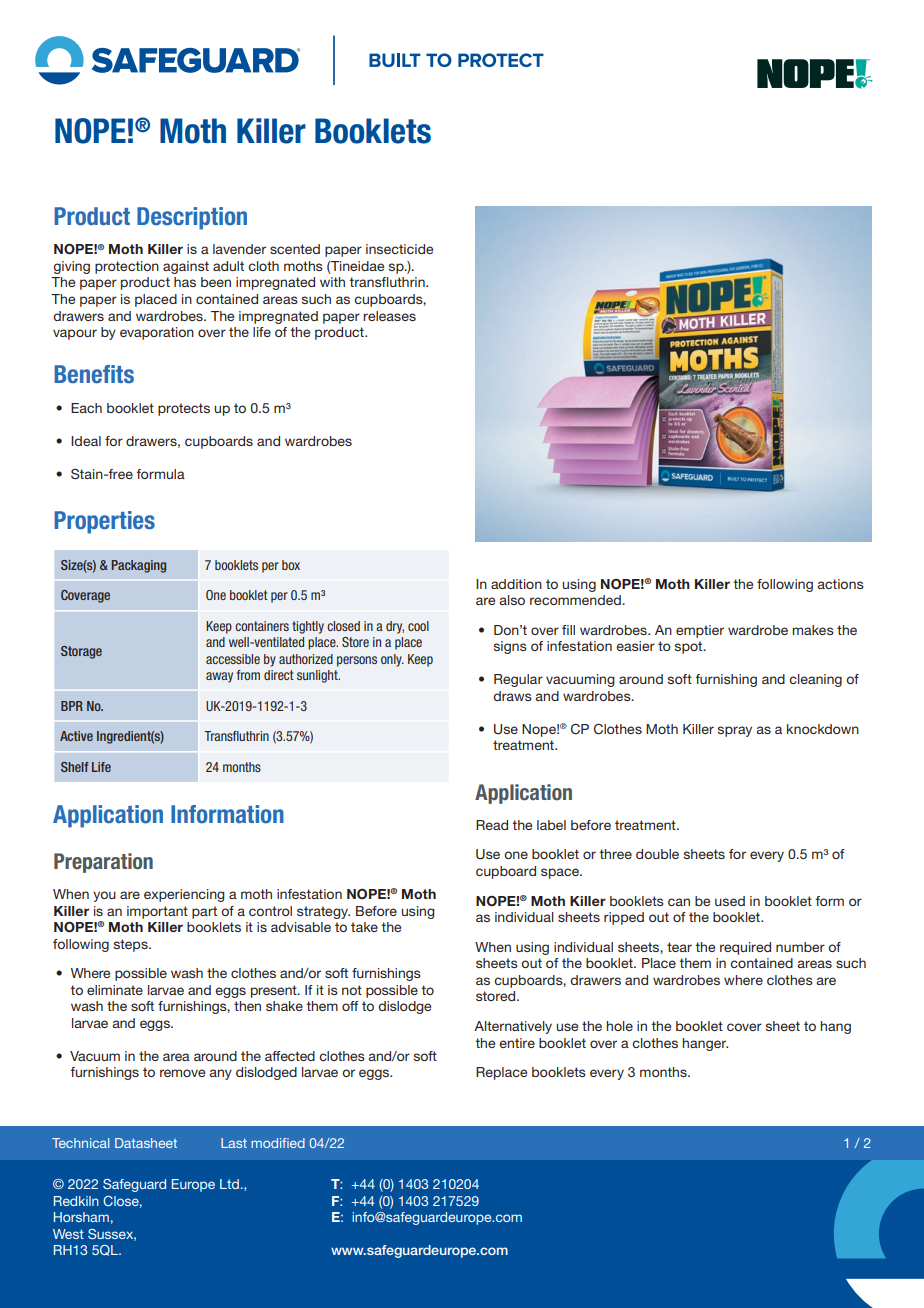 The height and width of the screenshot is (1308, 924). What do you see at coordinates (513, 1027) in the screenshot?
I see `Alternatively` at bounding box center [513, 1027].
